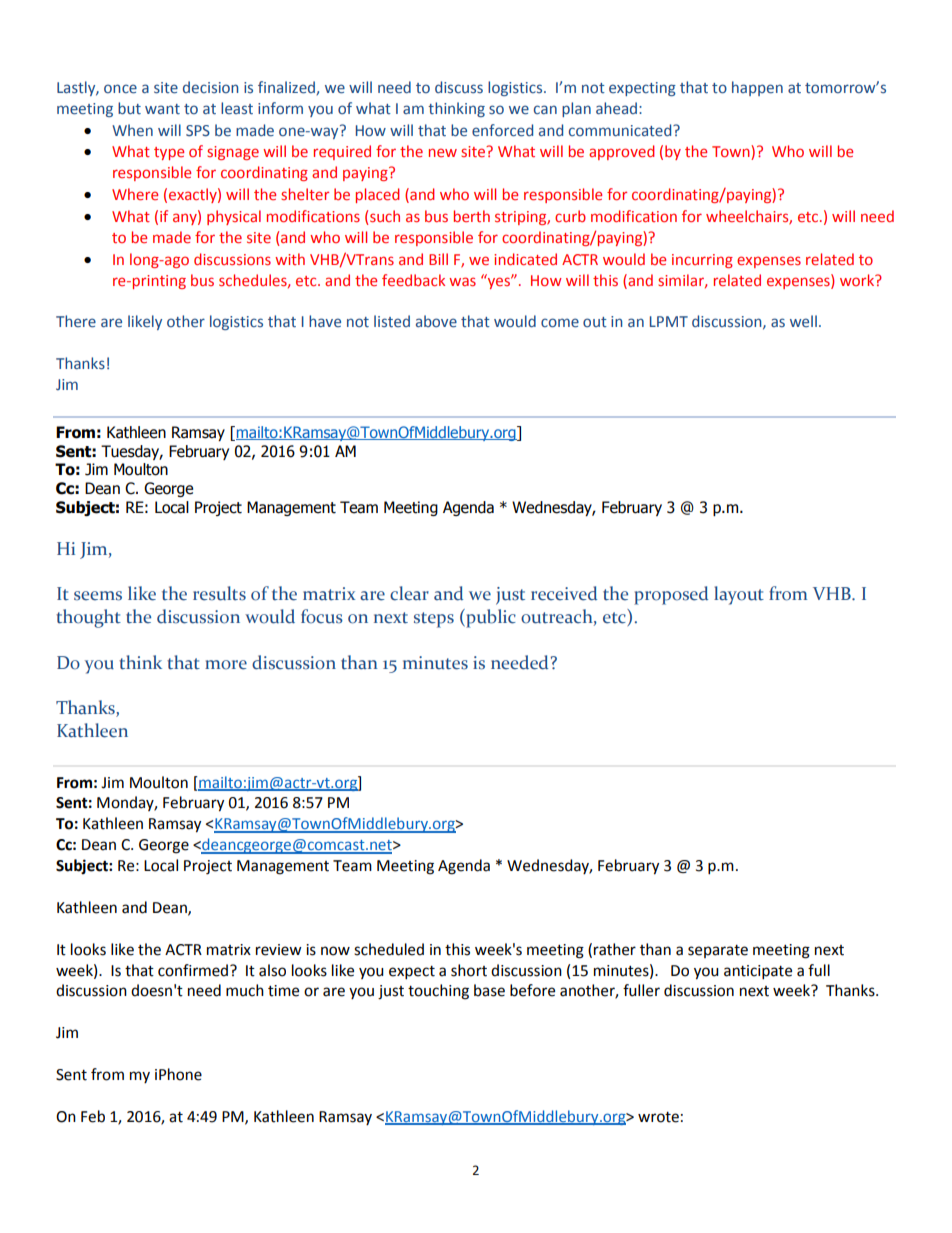 The width and height of the image is (952, 1233). Describe the element at coordinates (436, 321) in the image. I see `above` at that location.
